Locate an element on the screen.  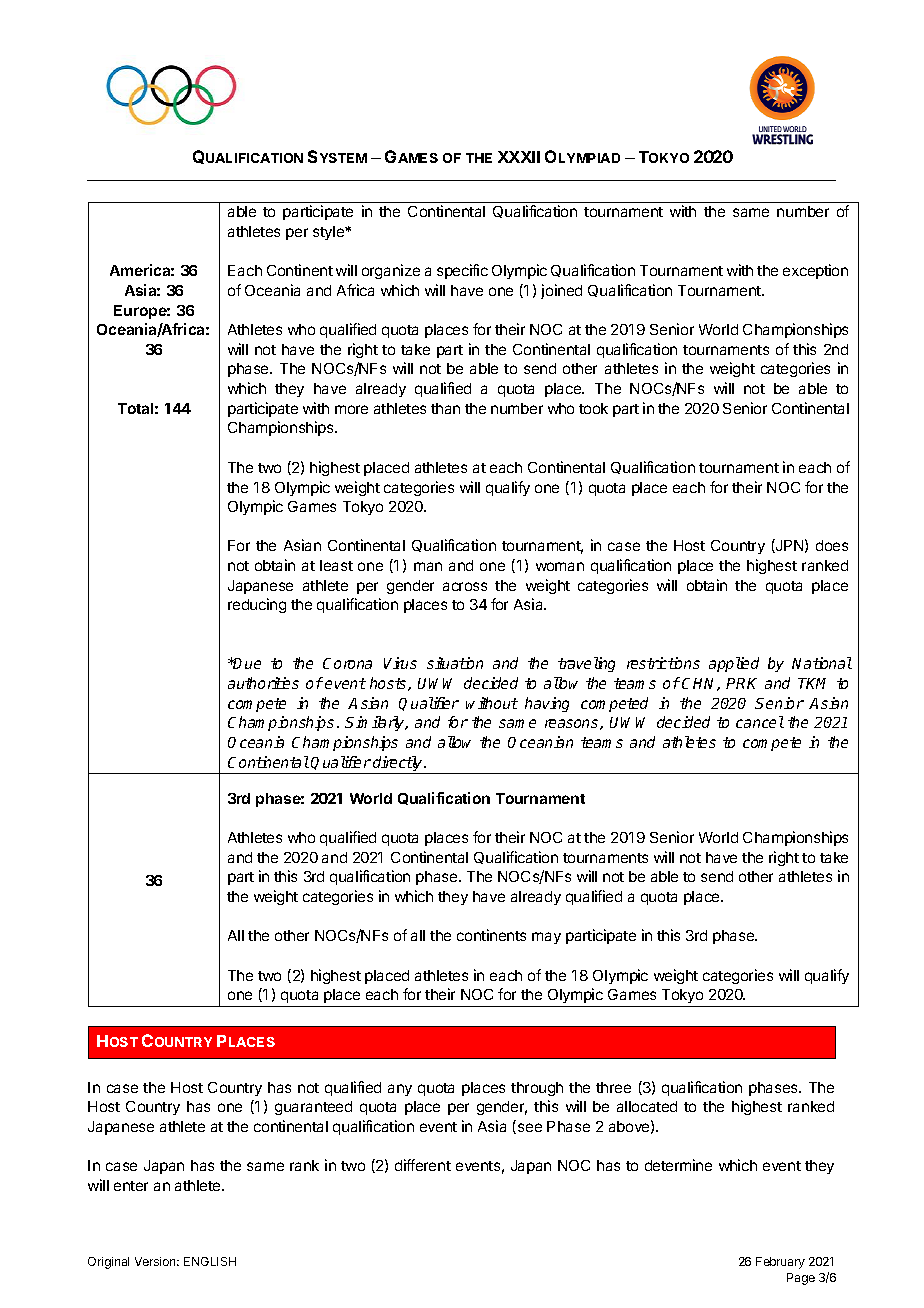
cancel is located at coordinates (760, 722).
